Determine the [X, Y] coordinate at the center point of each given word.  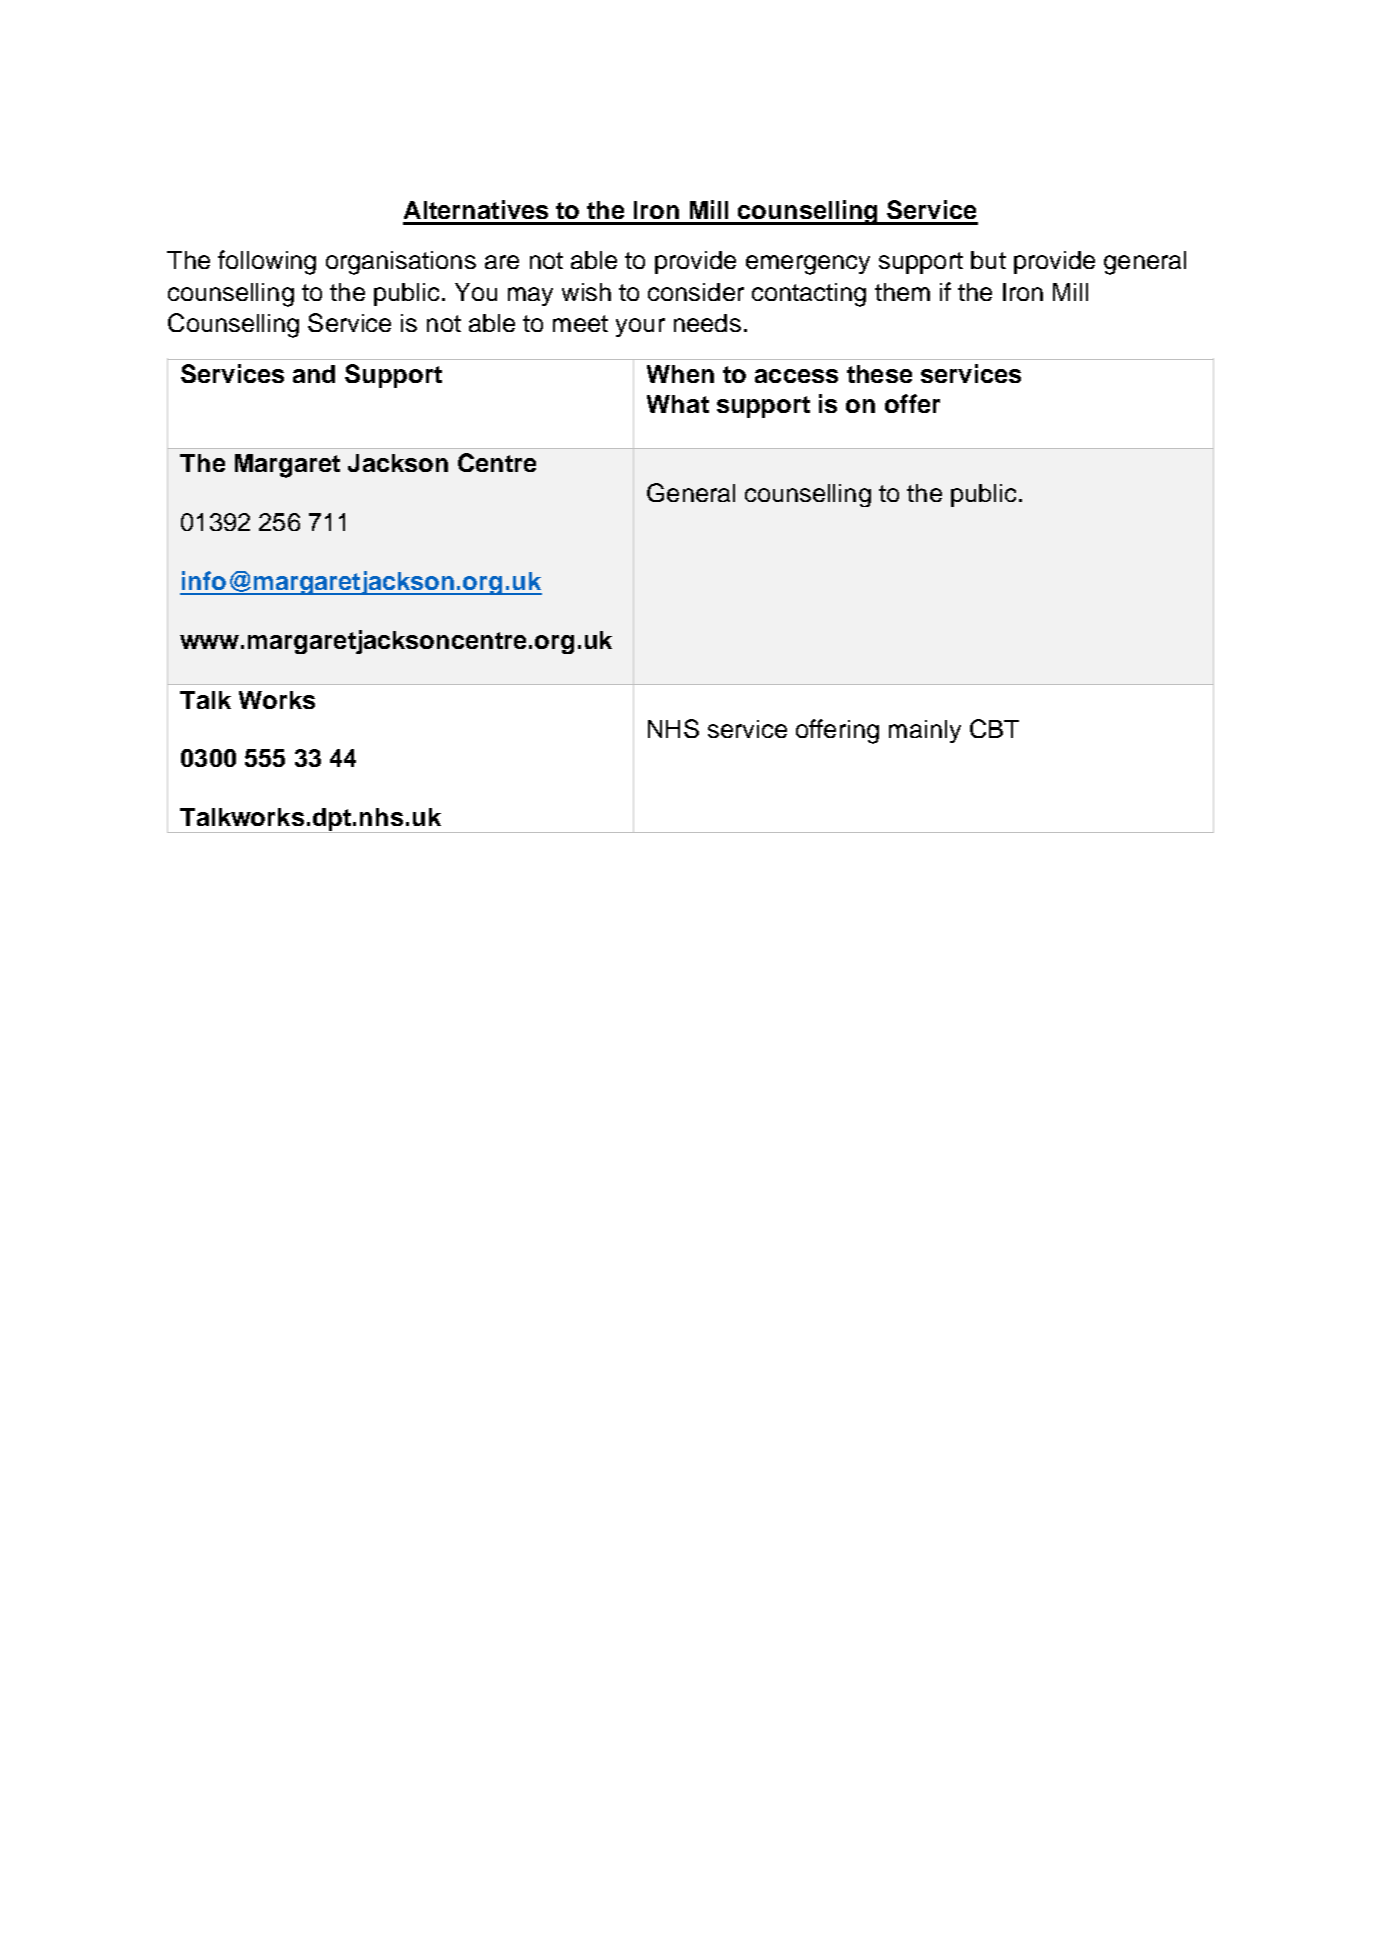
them [902, 292]
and [314, 374]
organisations [401, 263]
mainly [925, 731]
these [879, 374]
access [796, 376]
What [678, 404]
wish [586, 292]
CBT [994, 728]
